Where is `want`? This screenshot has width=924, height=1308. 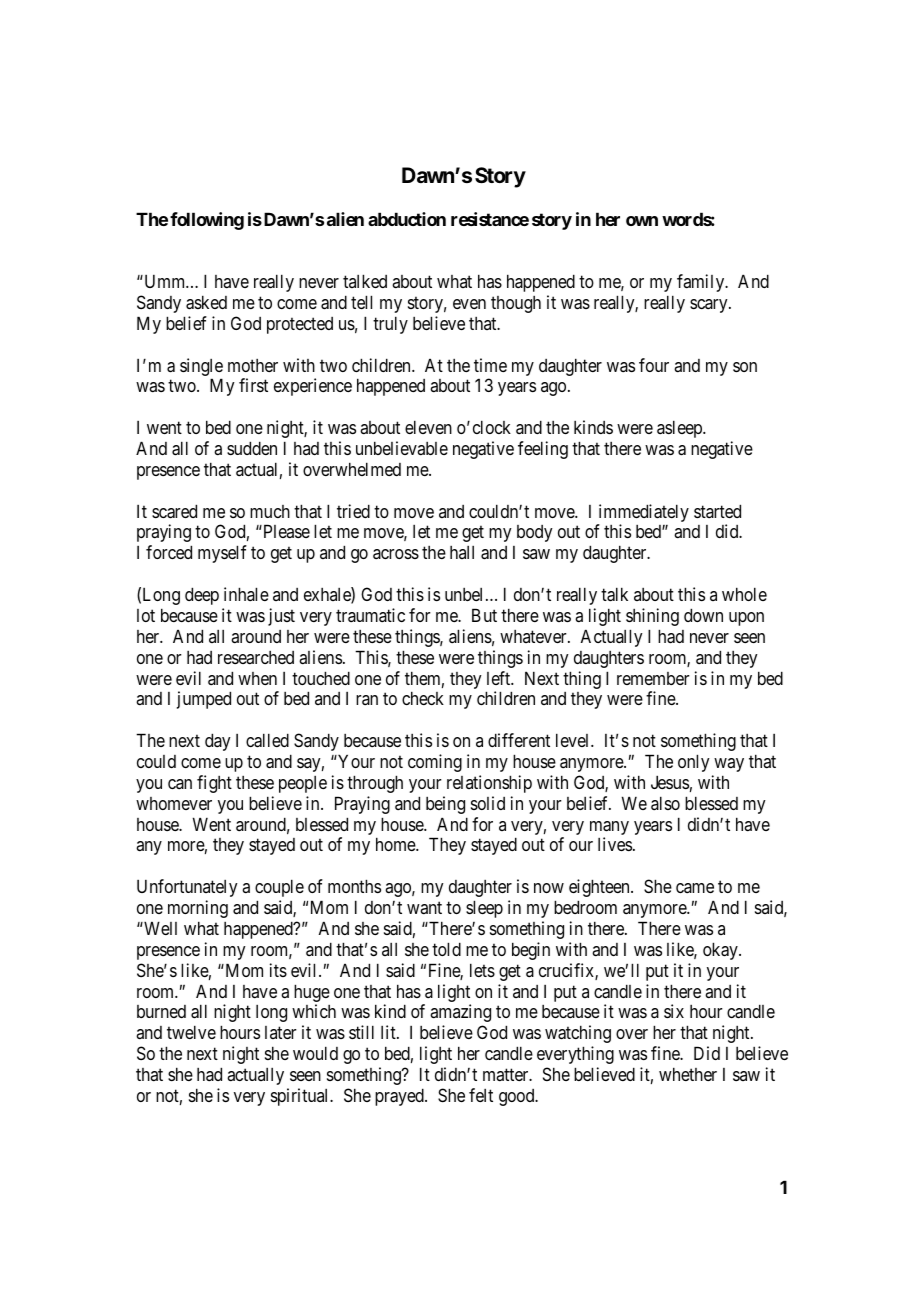 want is located at coordinates (424, 908).
